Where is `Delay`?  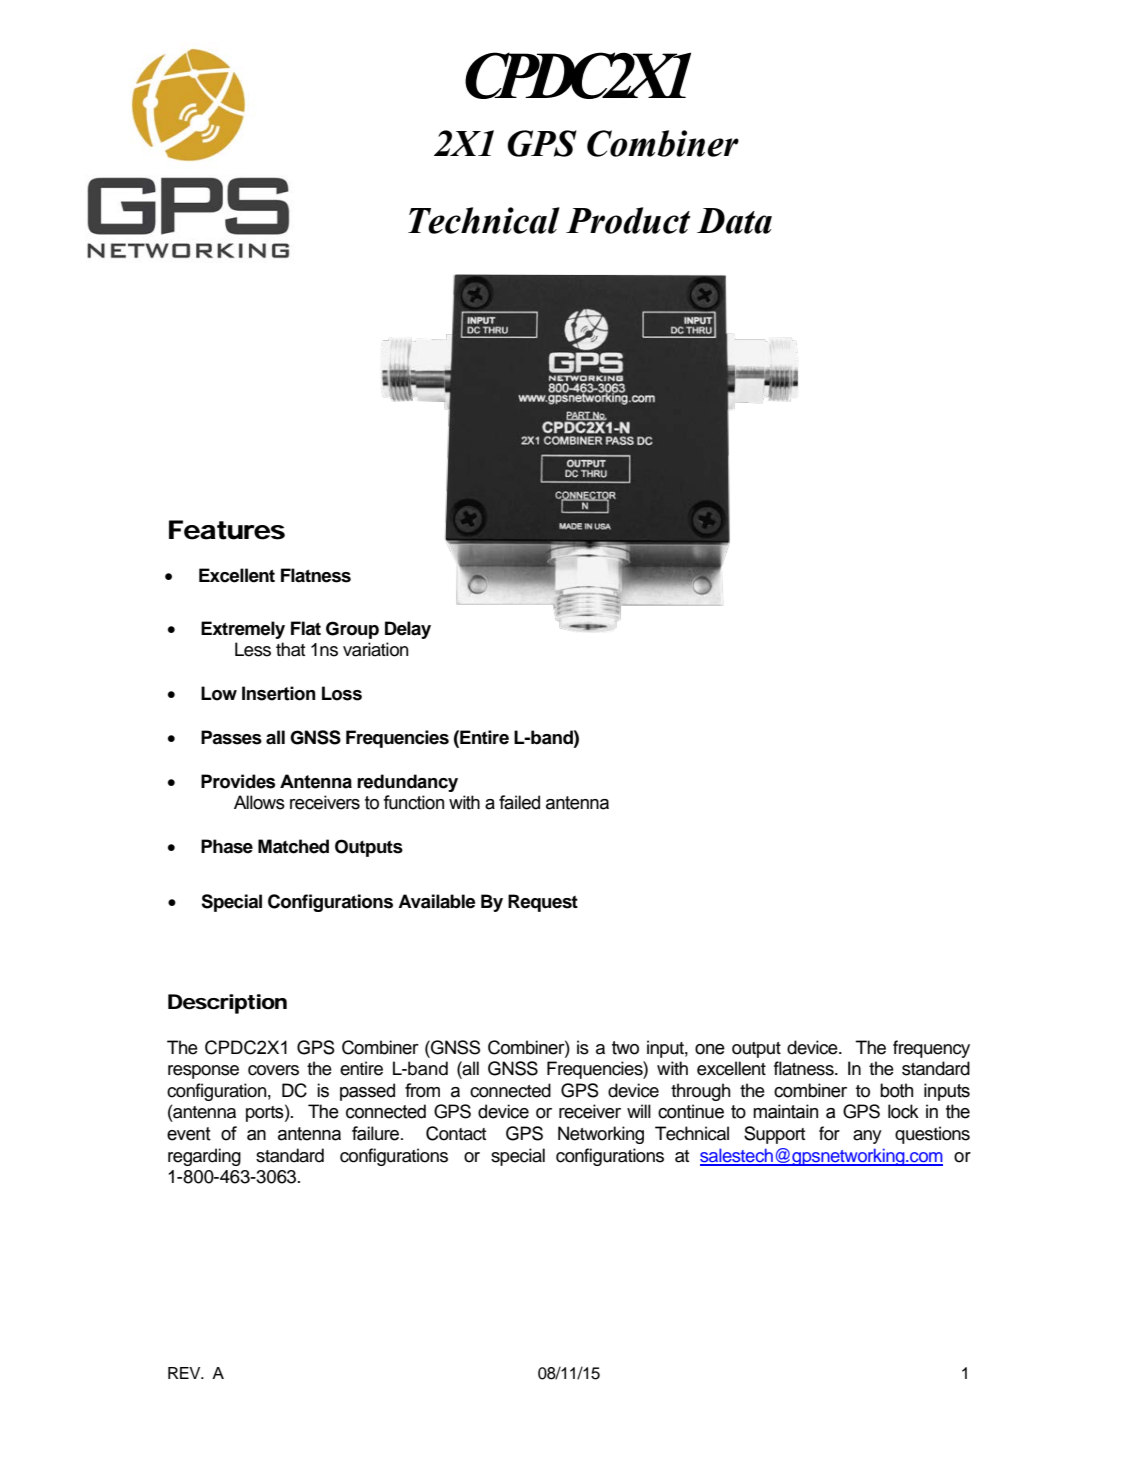 Delay is located at coordinates (408, 630).
